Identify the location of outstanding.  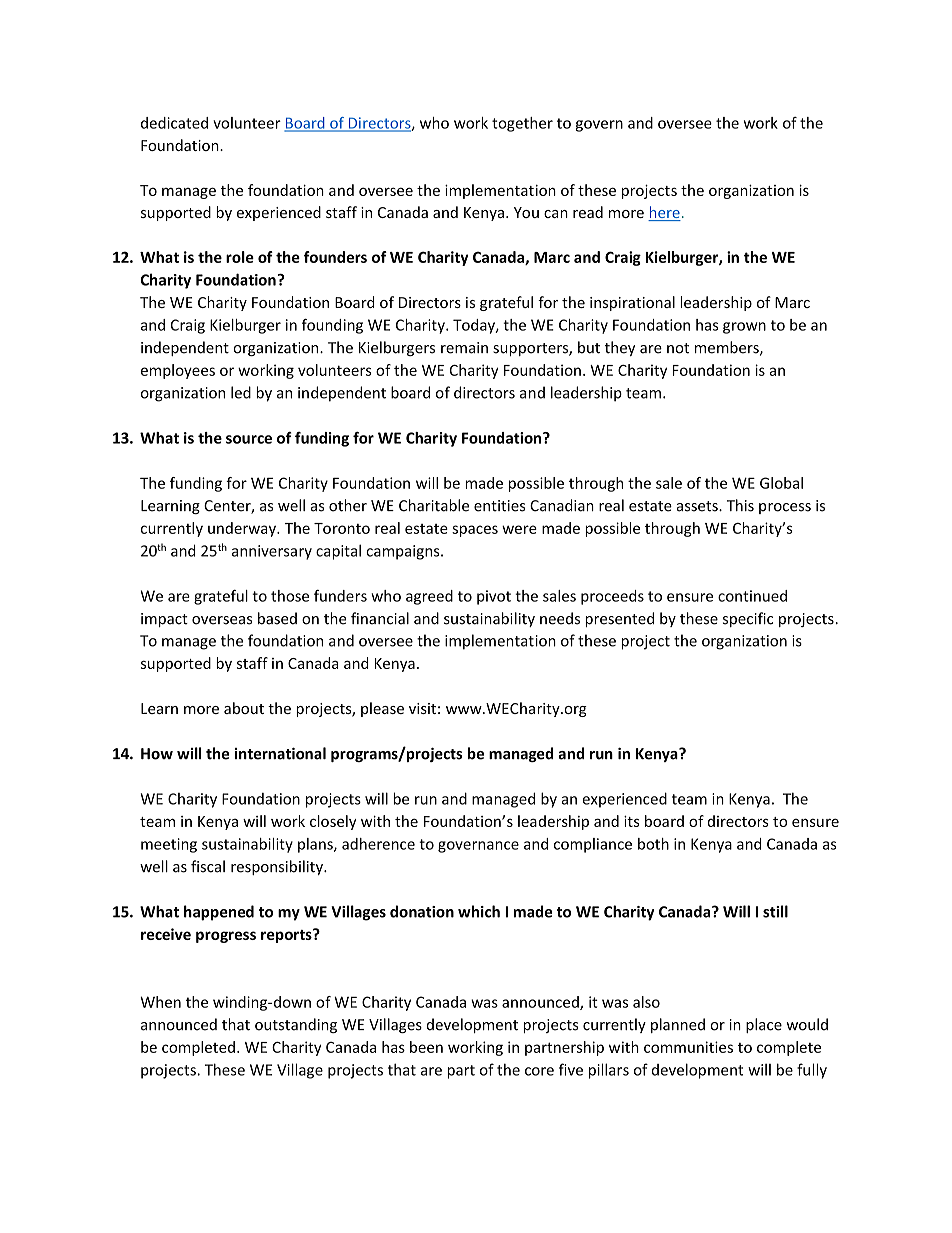
(296, 1025).
